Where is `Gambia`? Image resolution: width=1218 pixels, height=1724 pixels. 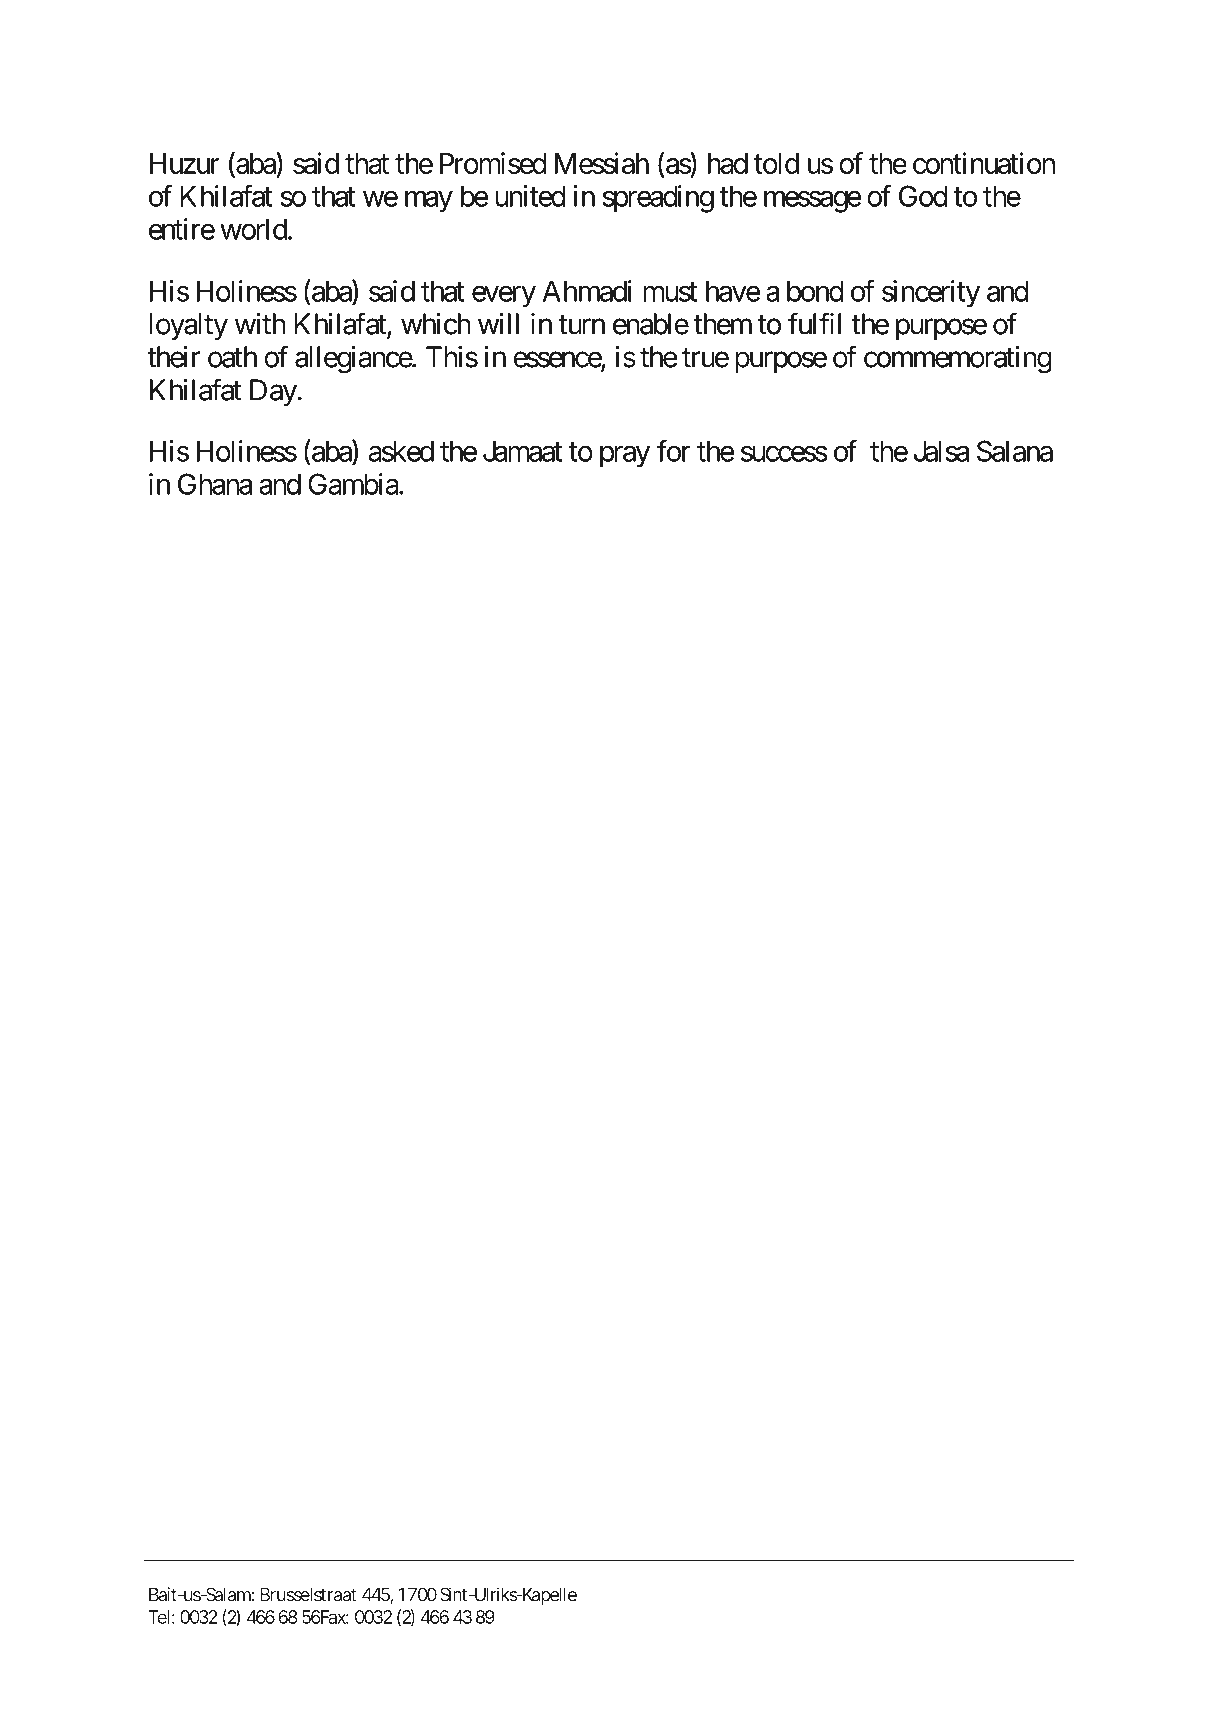 Gambia is located at coordinates (354, 484).
